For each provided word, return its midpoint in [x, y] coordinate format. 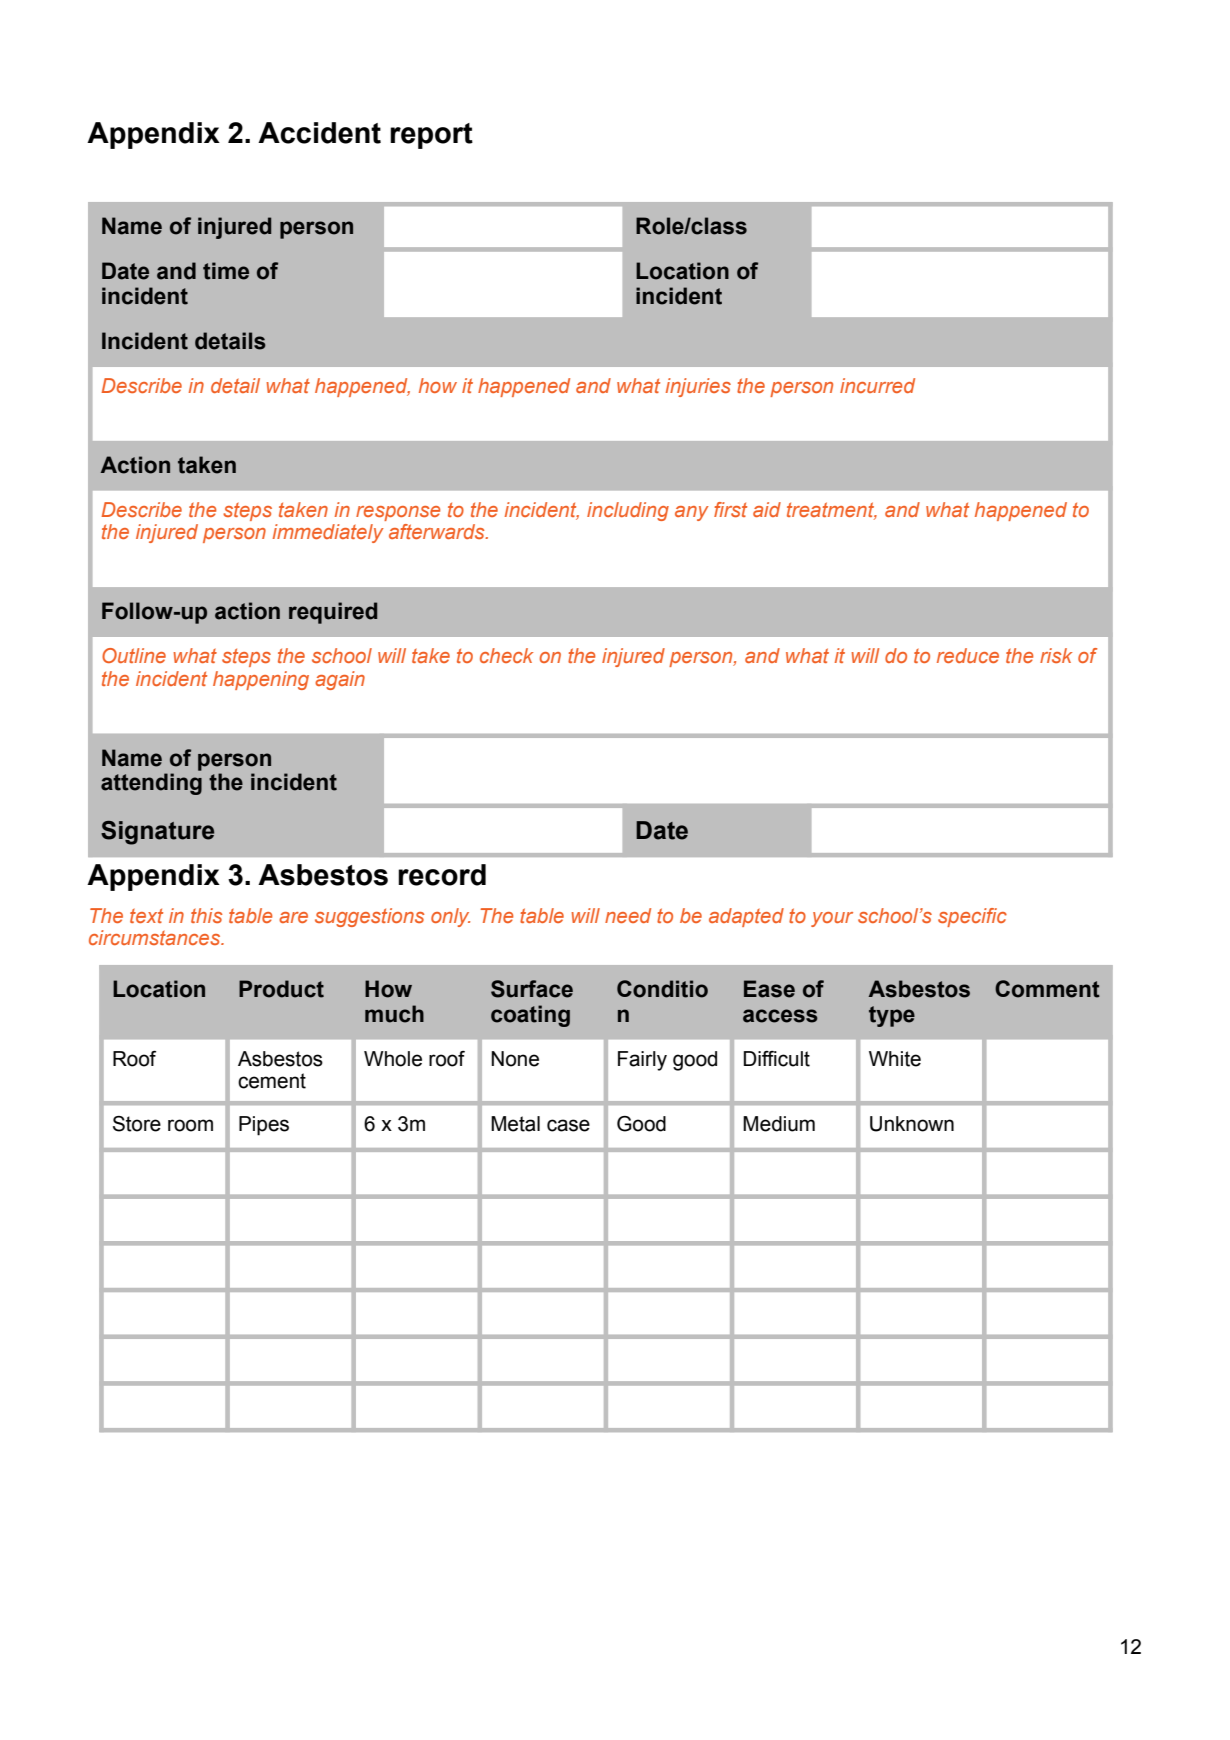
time [226, 271]
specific [972, 917]
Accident [319, 133]
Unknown [912, 1124]
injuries [698, 387]
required [333, 613]
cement [272, 1081]
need [628, 915]
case [568, 1125]
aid [767, 509]
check [506, 655]
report [431, 136]
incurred [877, 385]
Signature [157, 833]
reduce [968, 655]
